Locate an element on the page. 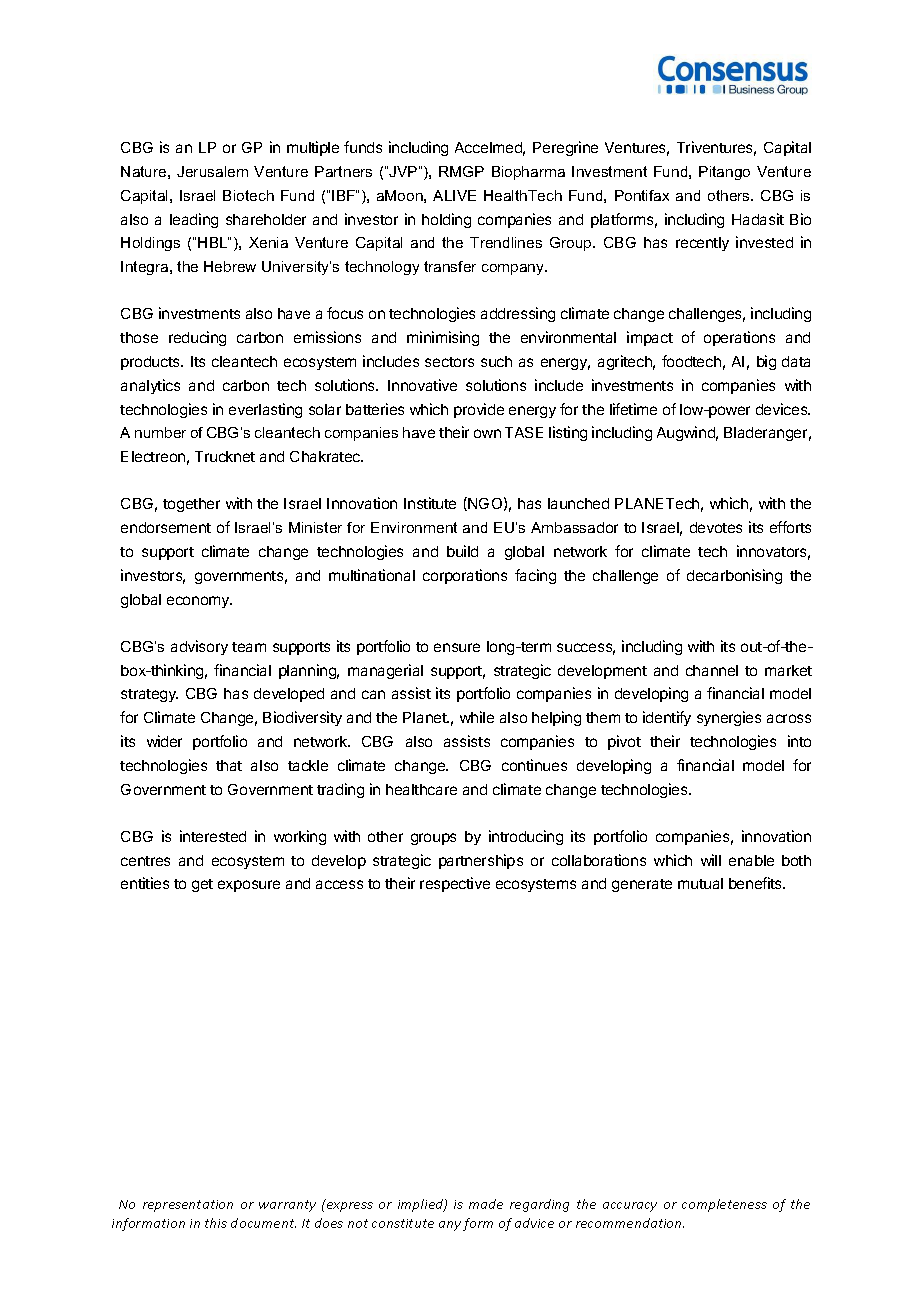  respective is located at coordinates (455, 884).
